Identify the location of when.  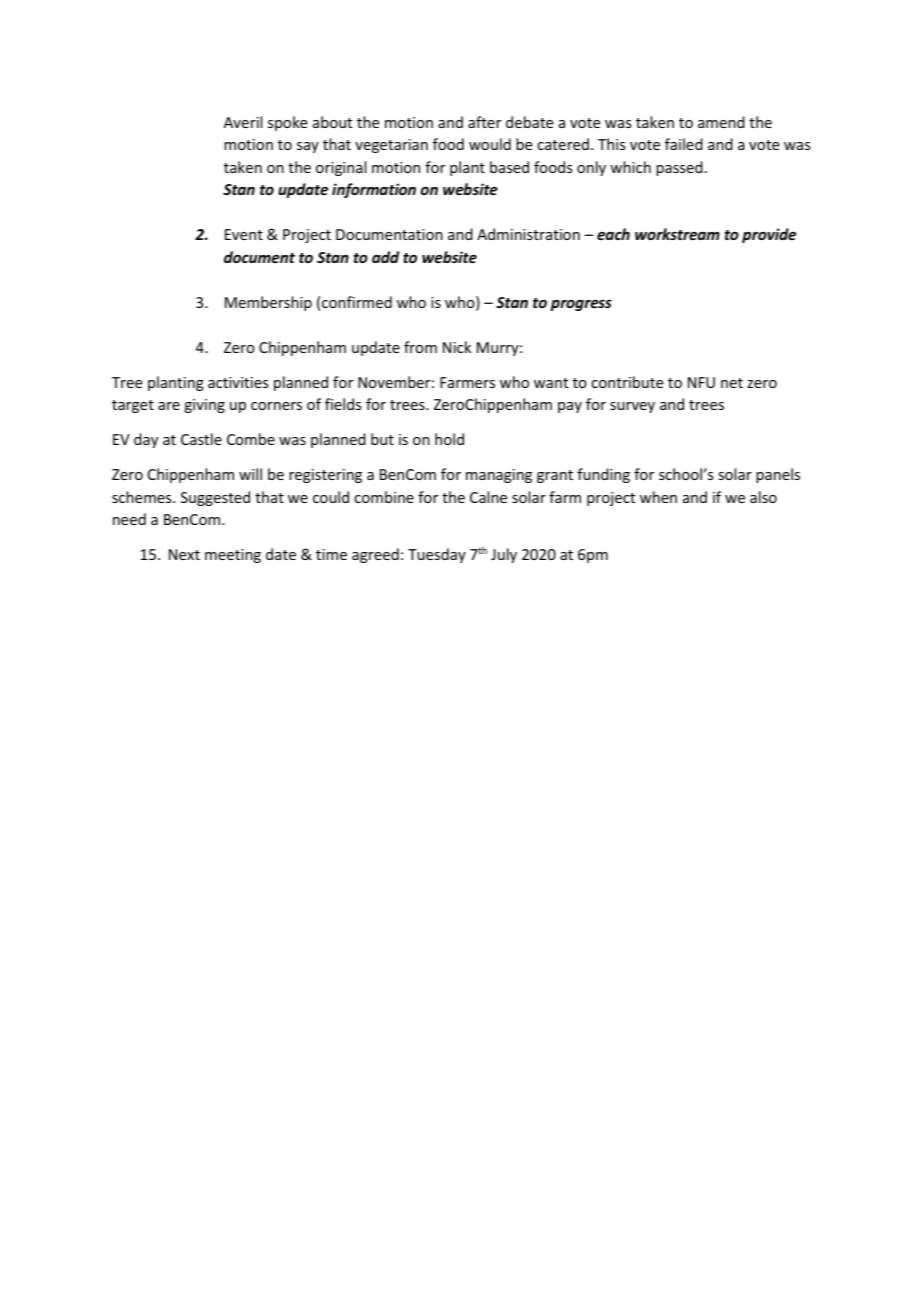
(658, 497).
